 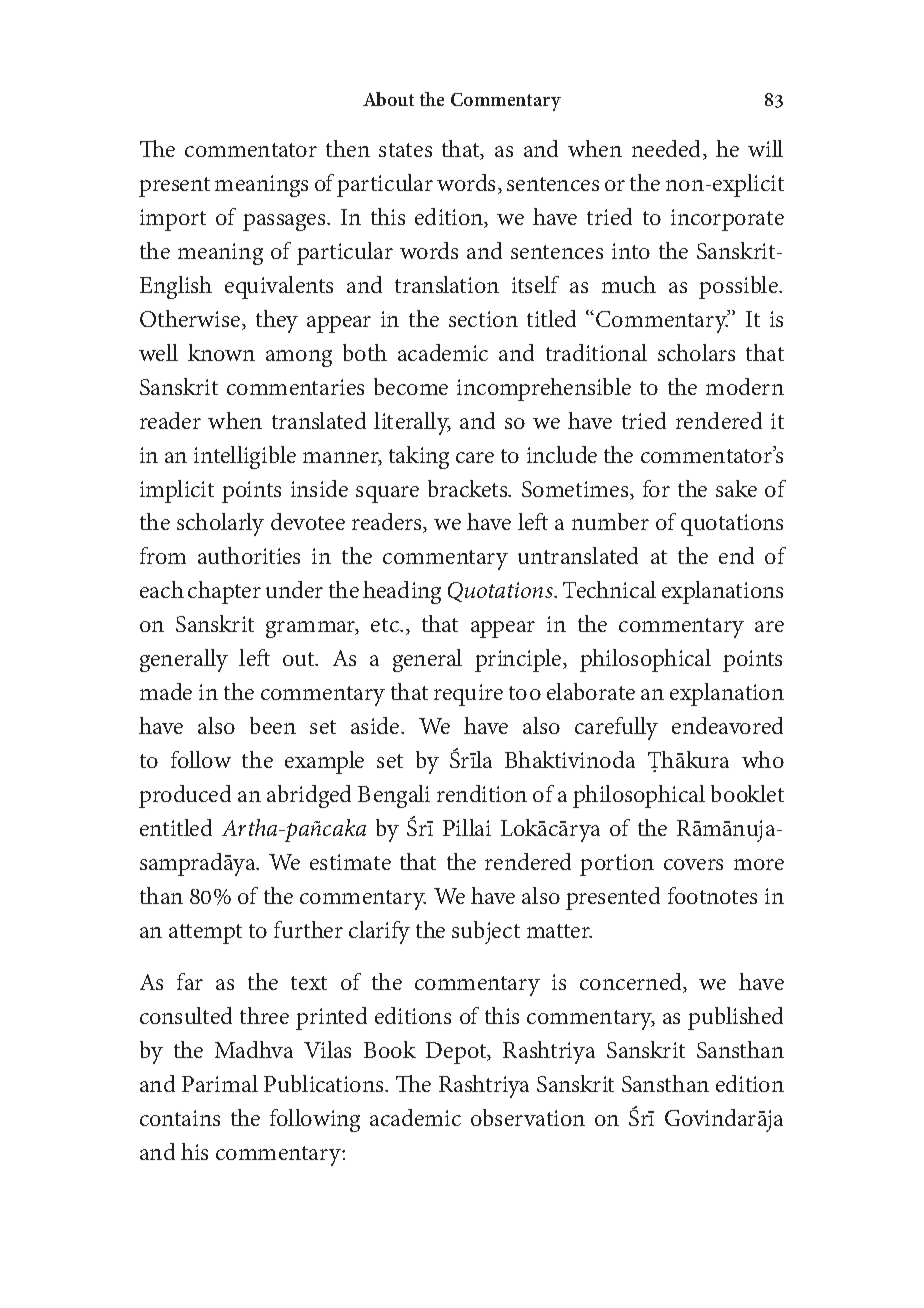 I want to click on number, so click(x=610, y=521).
